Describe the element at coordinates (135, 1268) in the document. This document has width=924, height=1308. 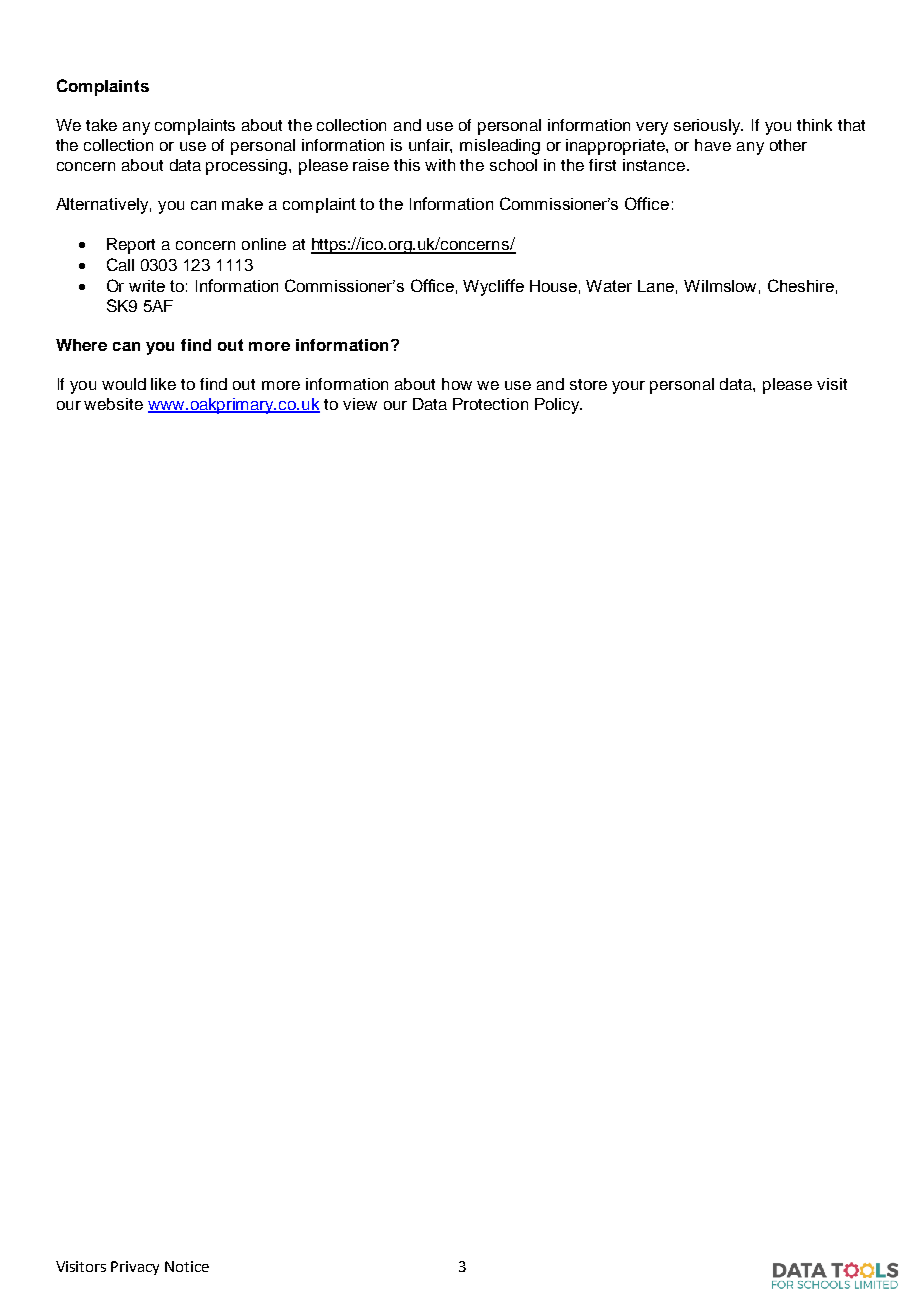
I see `Privacy` at that location.
